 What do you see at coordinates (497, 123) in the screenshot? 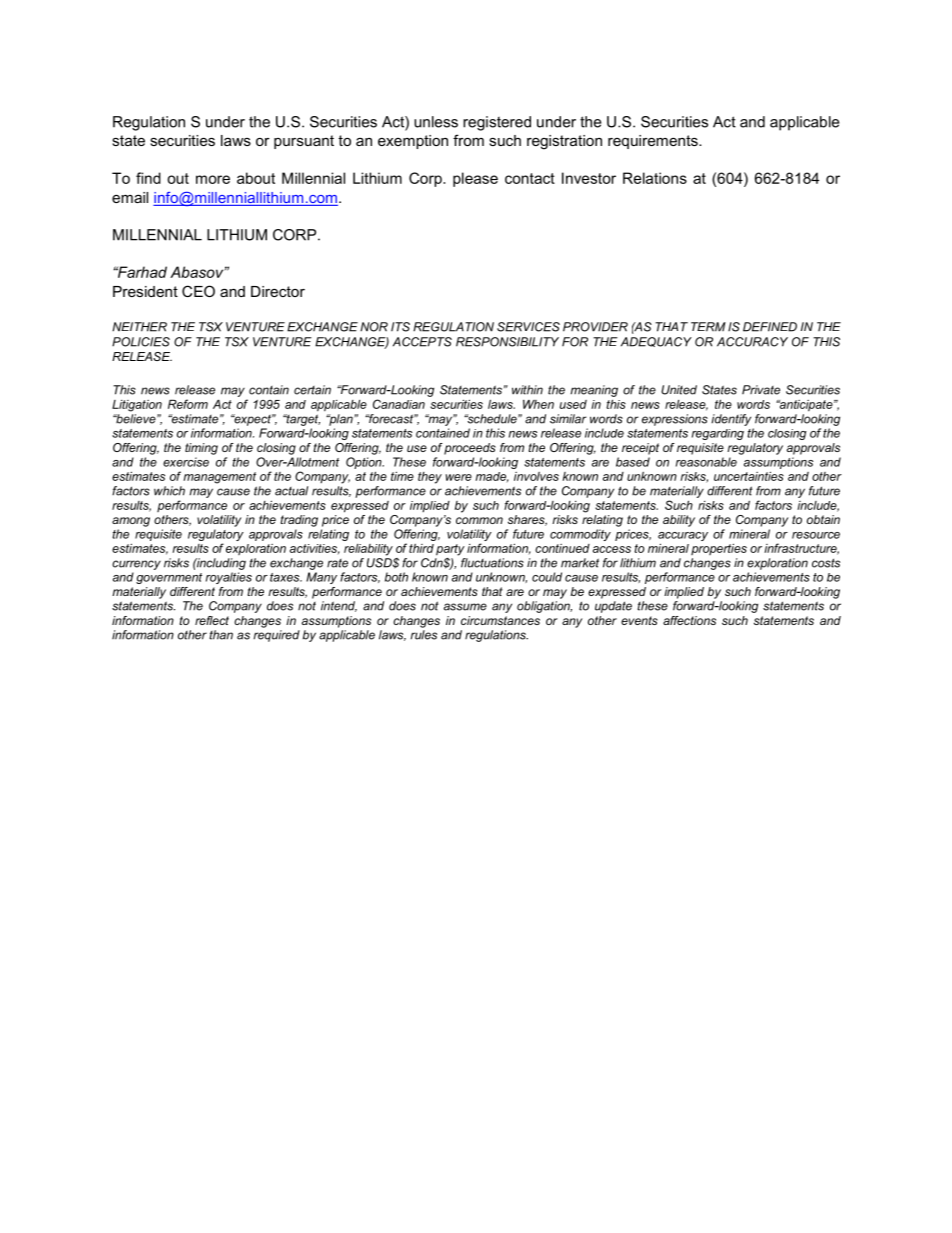
I see `registered` at bounding box center [497, 123].
